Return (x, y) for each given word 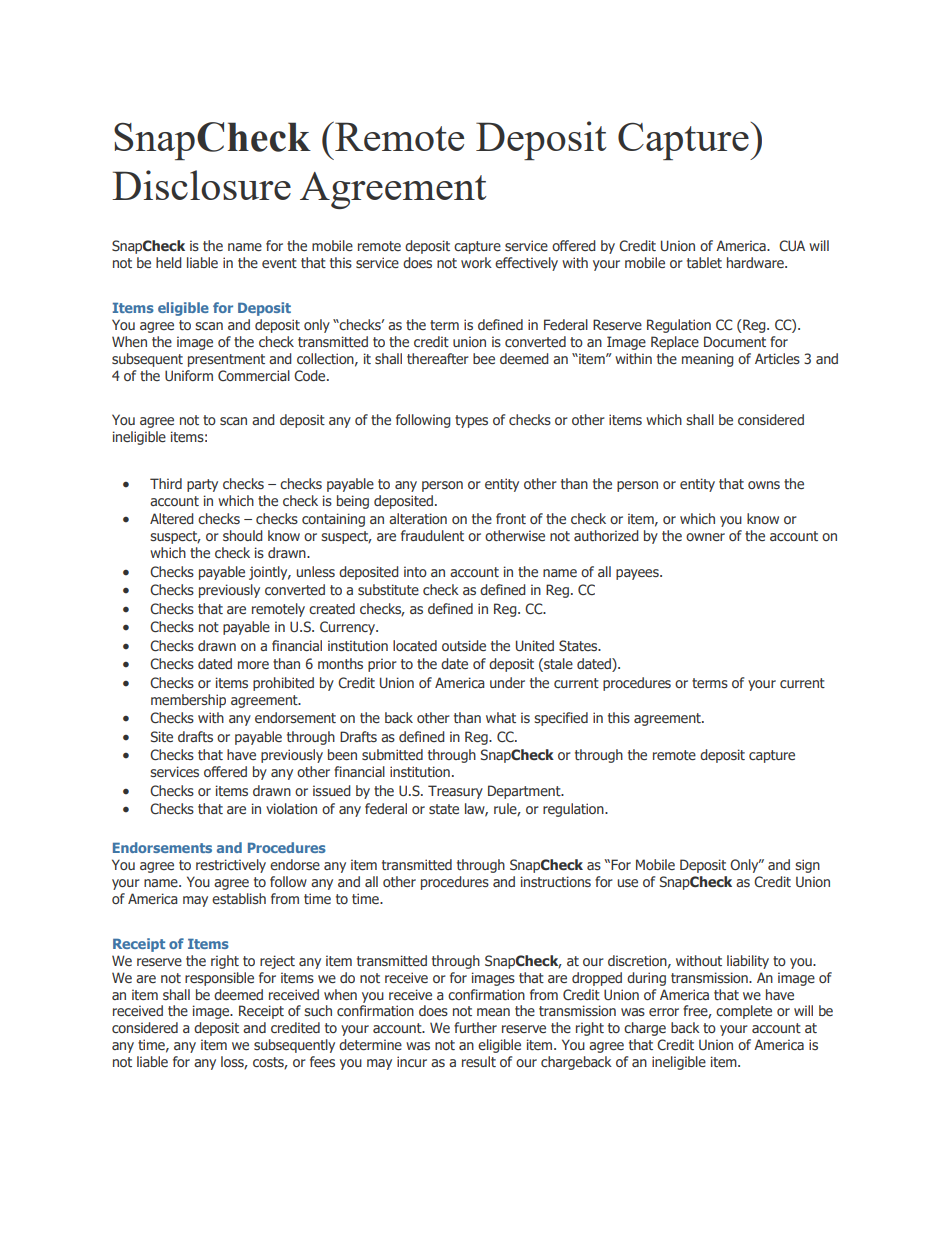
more (253, 665)
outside (464, 645)
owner (705, 537)
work (476, 262)
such (318, 1010)
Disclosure (201, 185)
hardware (756, 262)
